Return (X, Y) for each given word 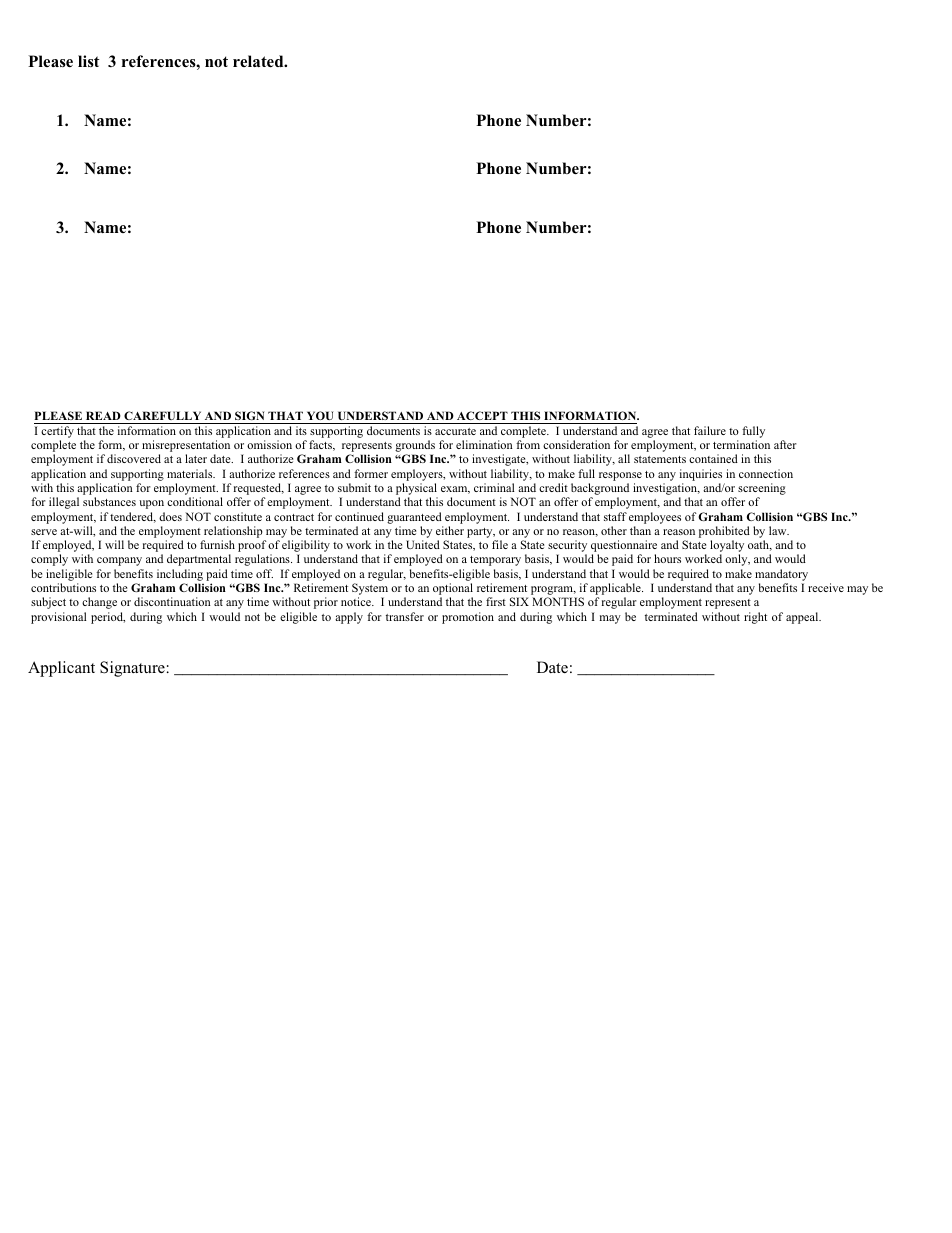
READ (103, 415)
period (108, 618)
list (89, 61)
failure (710, 430)
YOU (320, 415)
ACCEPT (482, 415)
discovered (134, 458)
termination (741, 444)
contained (713, 458)
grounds (415, 447)
